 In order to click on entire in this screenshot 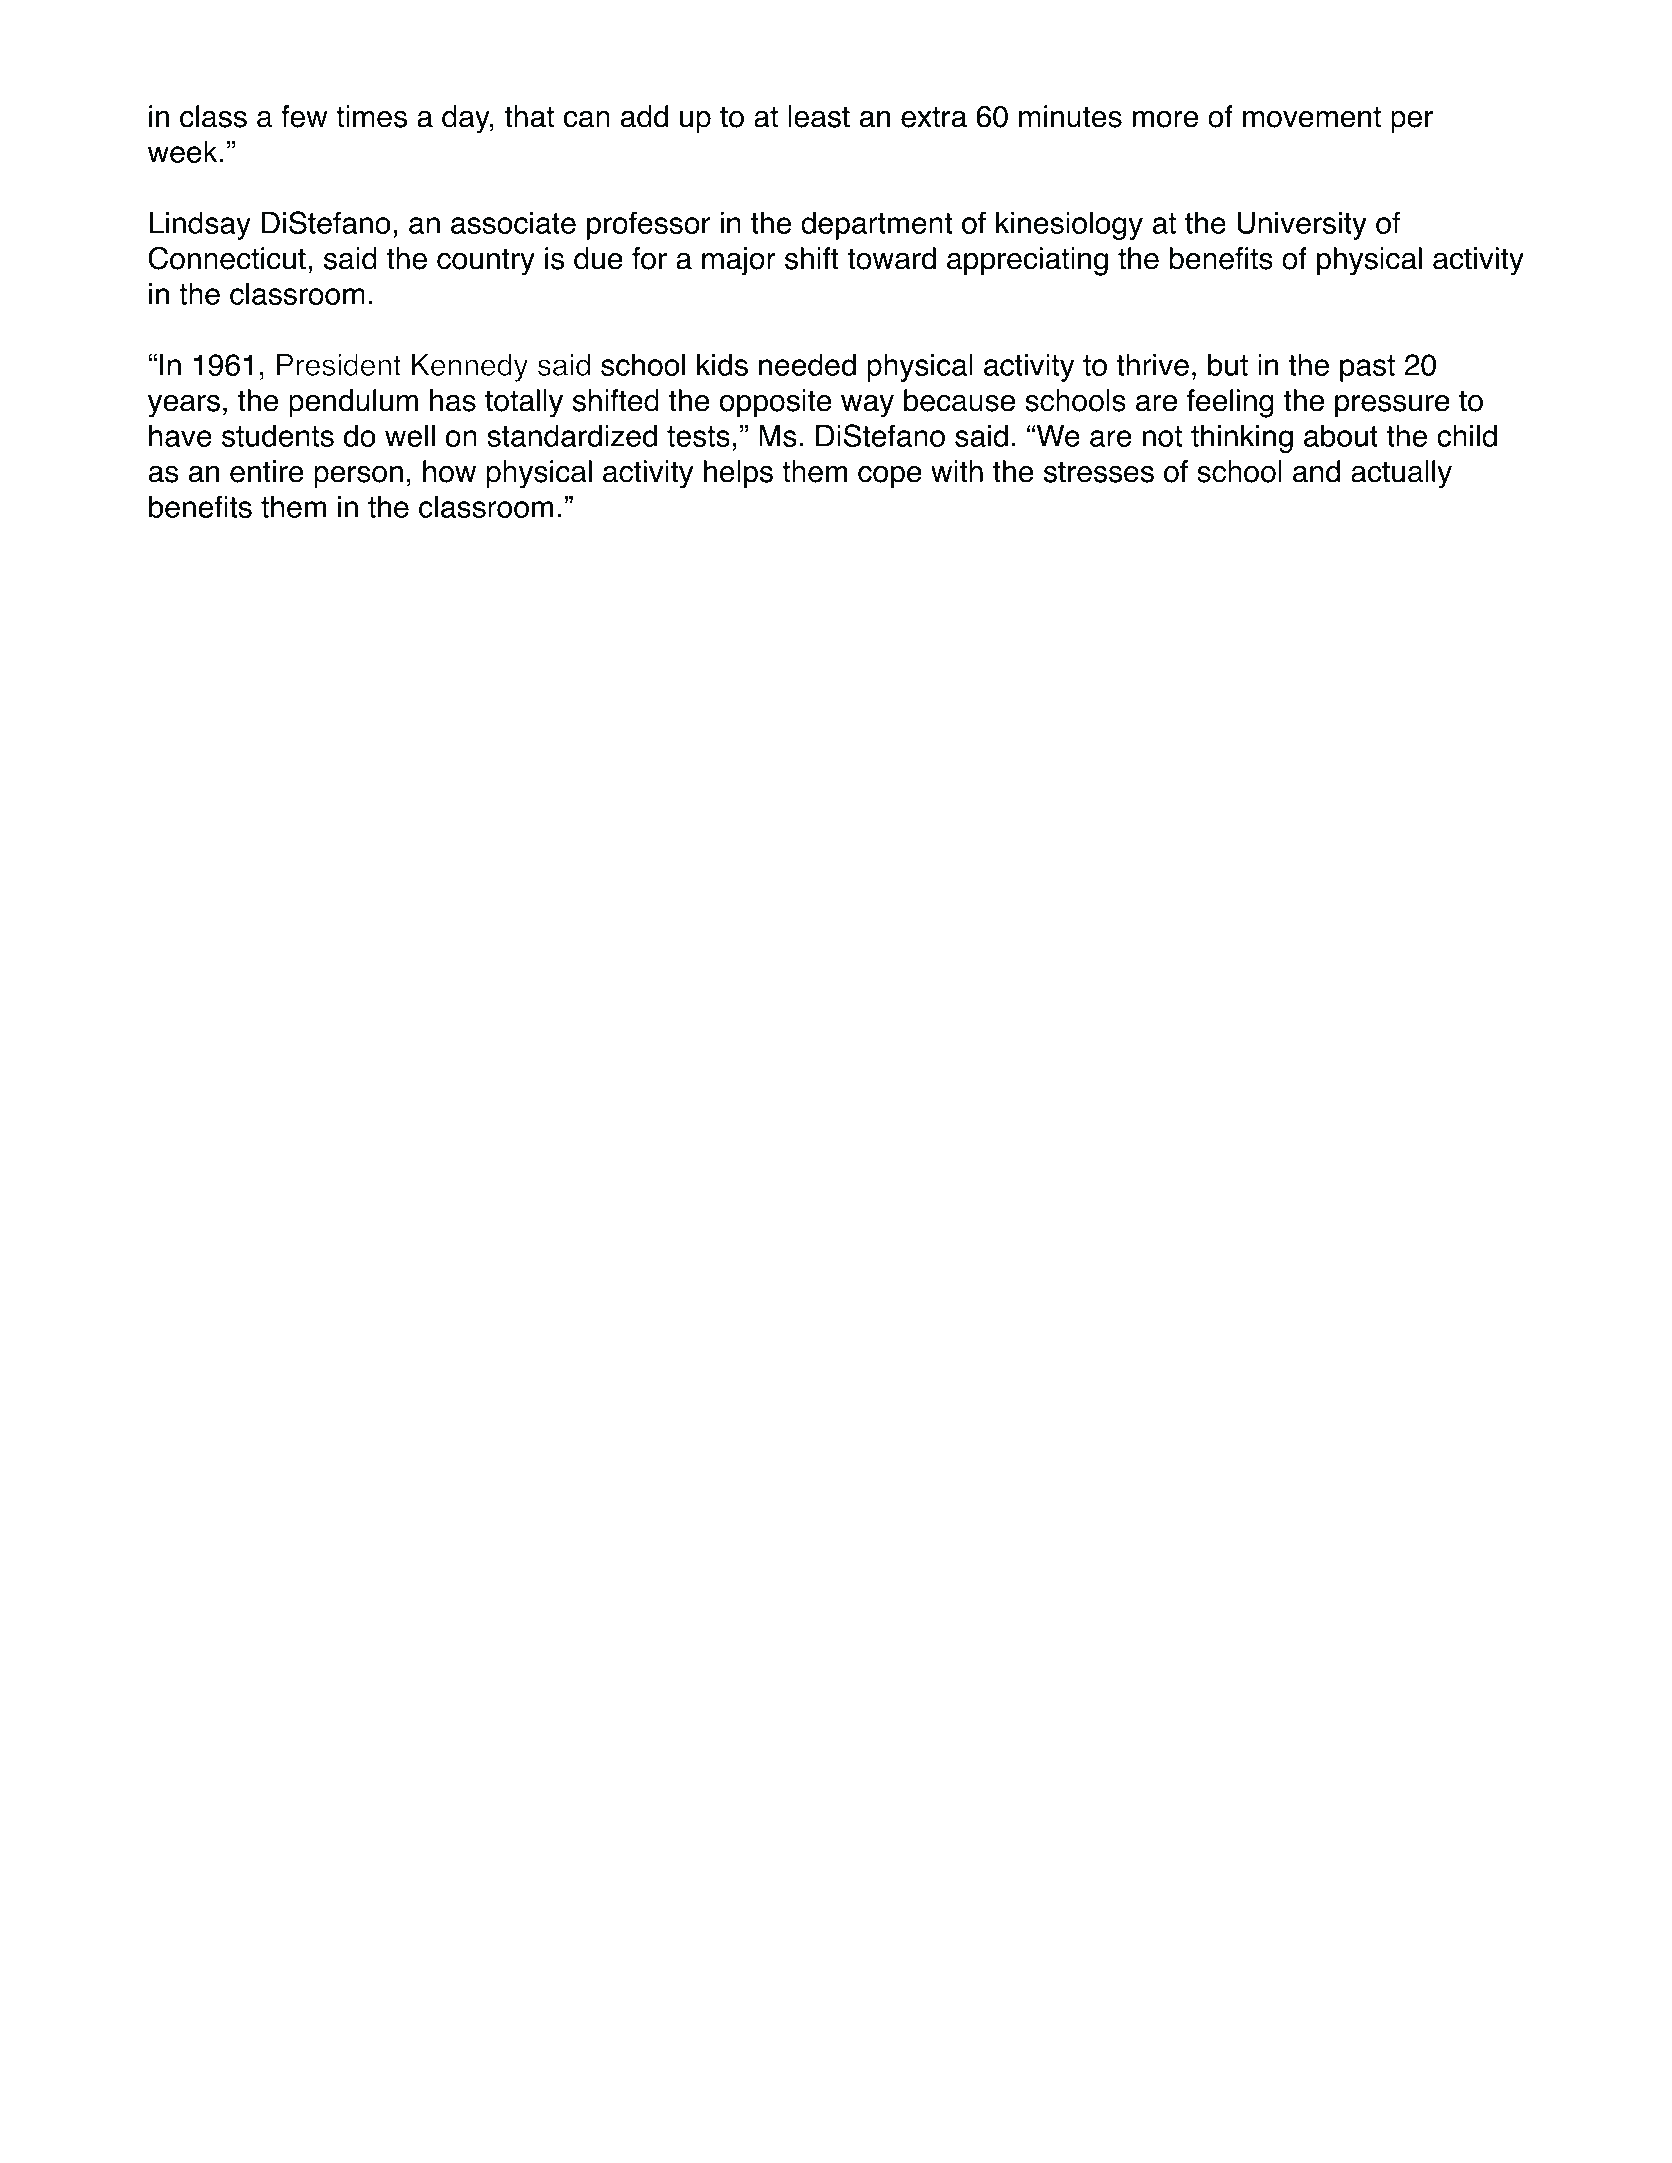, I will do `click(267, 471)`.
